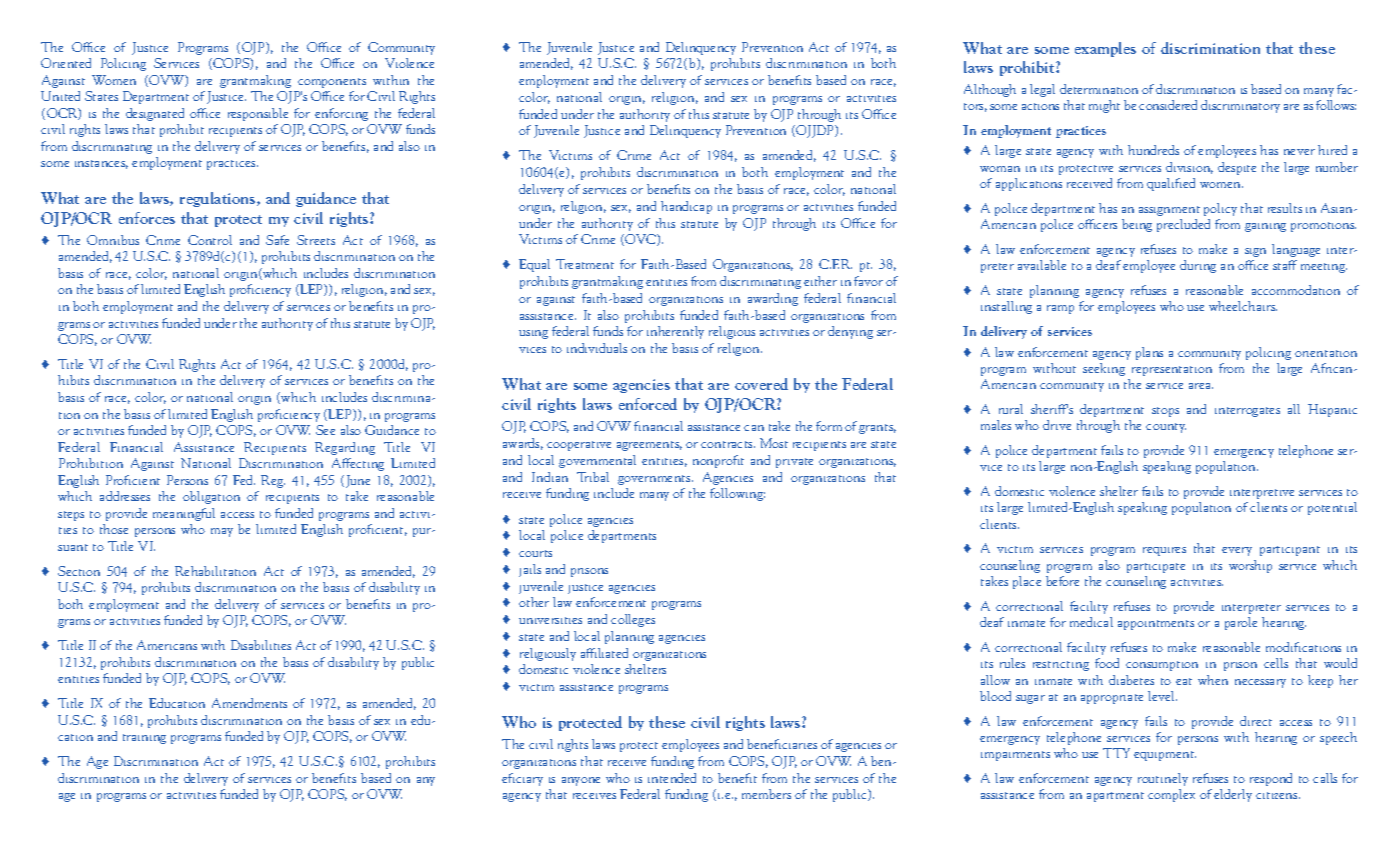 This page has width=1400, height=850. What do you see at coordinates (332, 83) in the page?
I see `components` at bounding box center [332, 83].
